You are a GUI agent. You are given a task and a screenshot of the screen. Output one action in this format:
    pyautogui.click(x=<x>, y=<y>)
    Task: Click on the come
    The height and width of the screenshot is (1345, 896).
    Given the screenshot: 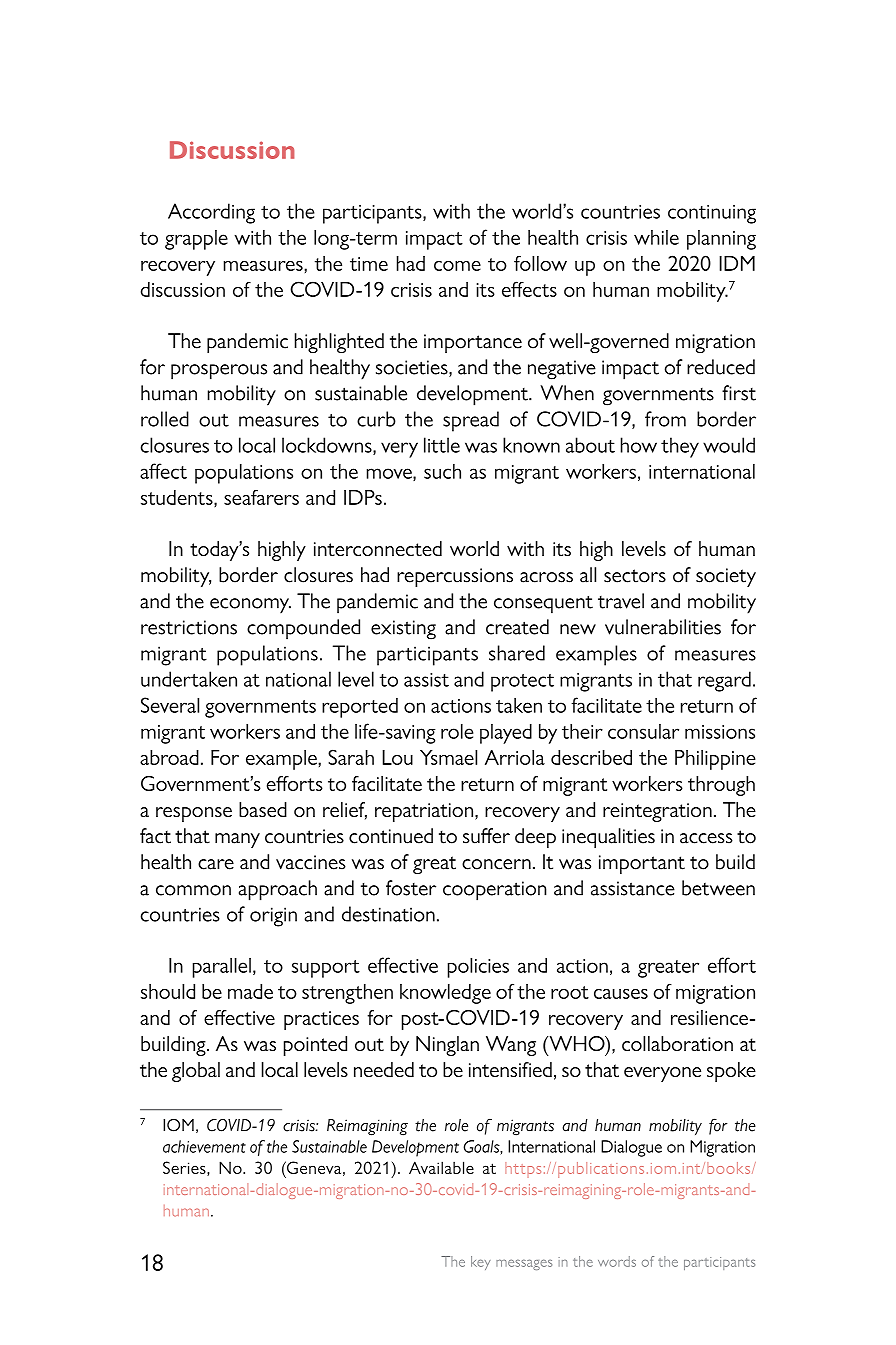 What is the action you would take?
    pyautogui.click(x=457, y=266)
